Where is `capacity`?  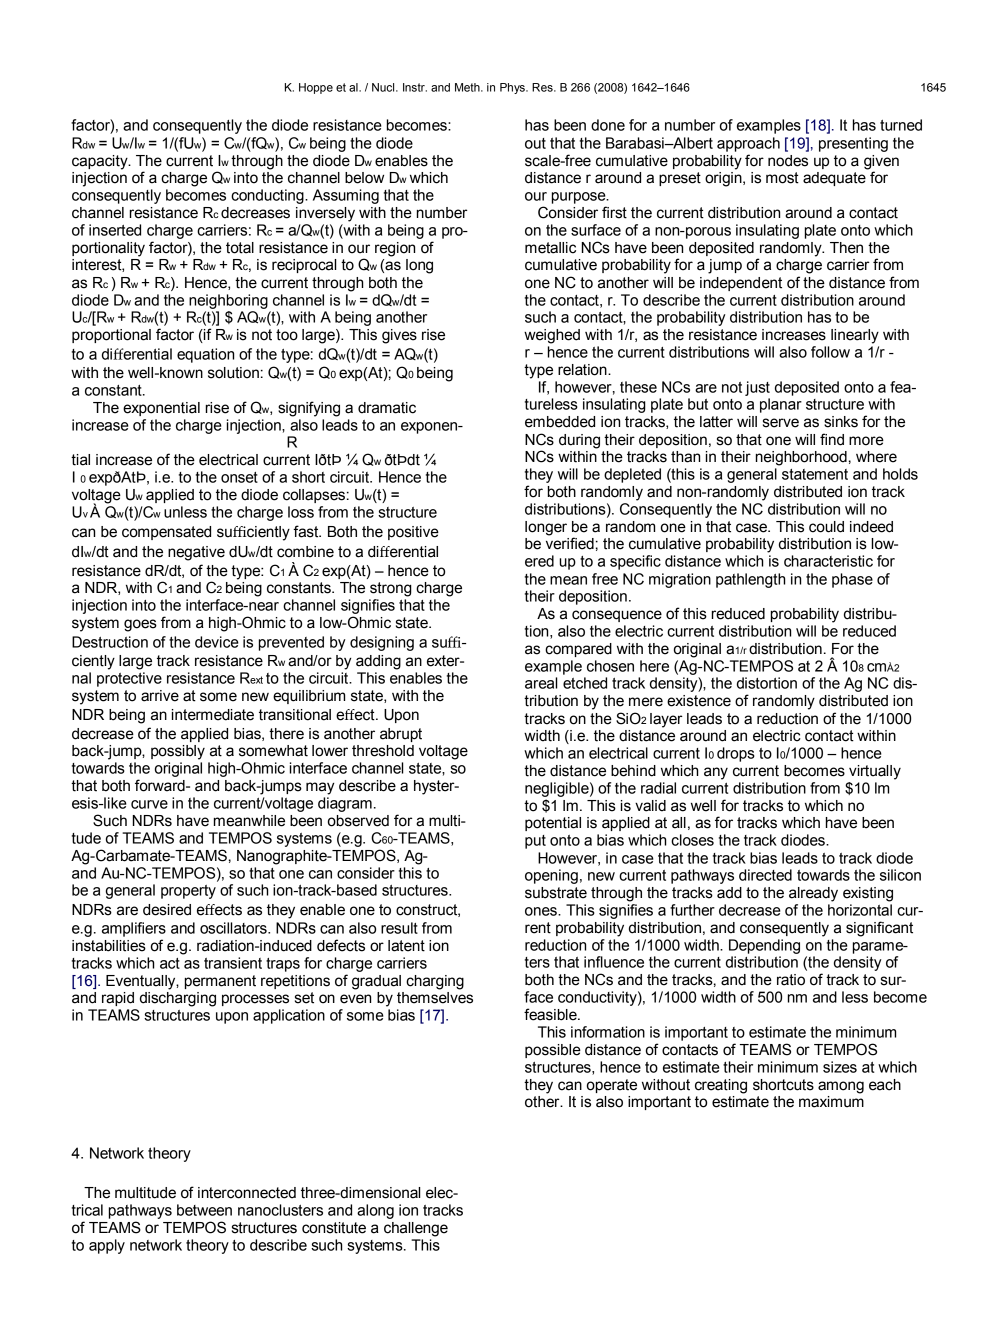
capacity is located at coordinates (101, 162).
